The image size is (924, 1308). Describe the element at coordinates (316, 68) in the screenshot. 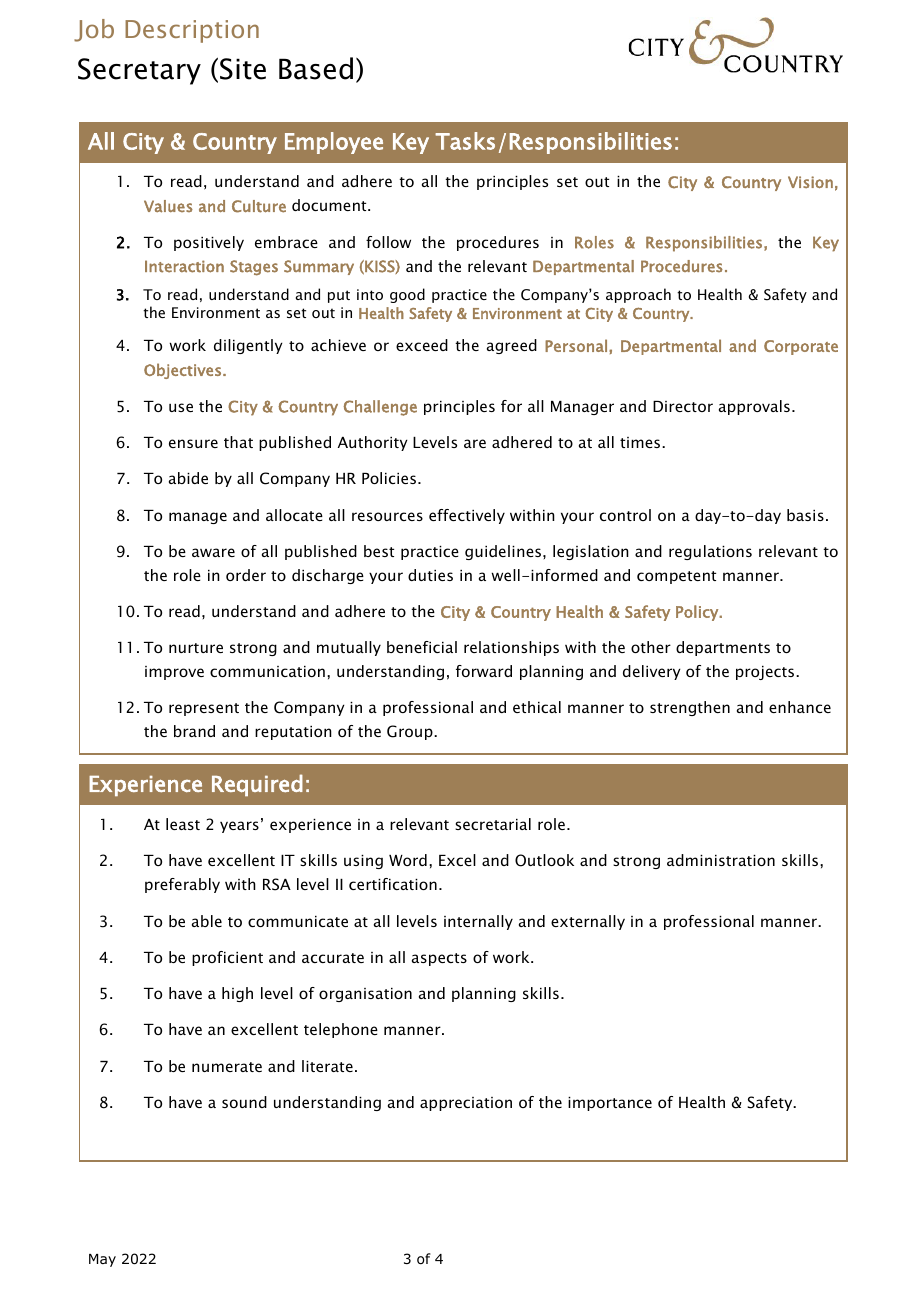

I see `Based` at that location.
